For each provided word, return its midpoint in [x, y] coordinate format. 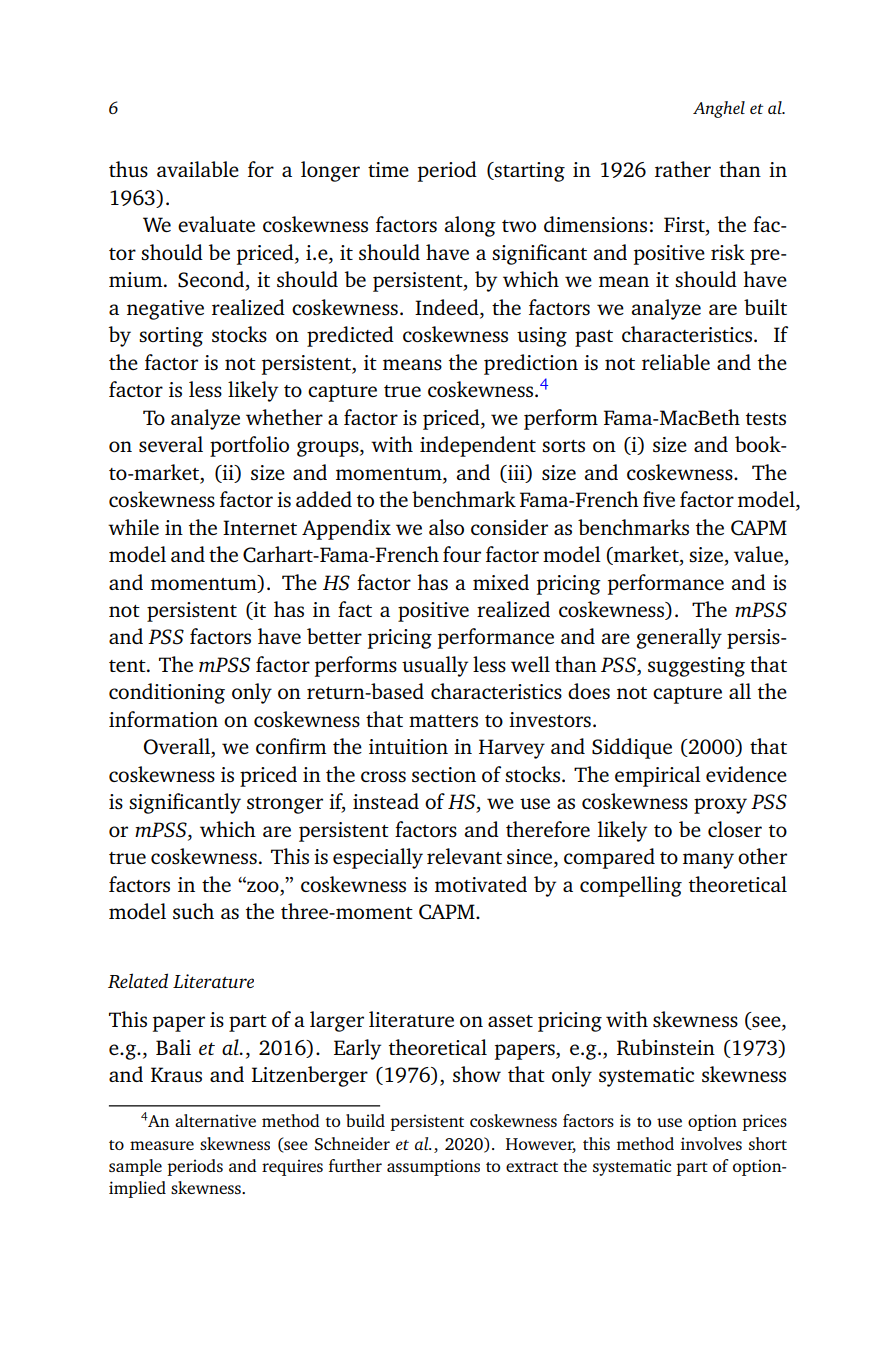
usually [435, 666]
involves [711, 1143]
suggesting [696, 667]
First [685, 226]
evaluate [216, 224]
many [708, 861]
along [470, 226]
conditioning [167, 693]
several [171, 444]
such [193, 911]
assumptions [433, 1167]
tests [766, 419]
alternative [215, 1120]
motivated [481, 884]
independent [478, 446]
